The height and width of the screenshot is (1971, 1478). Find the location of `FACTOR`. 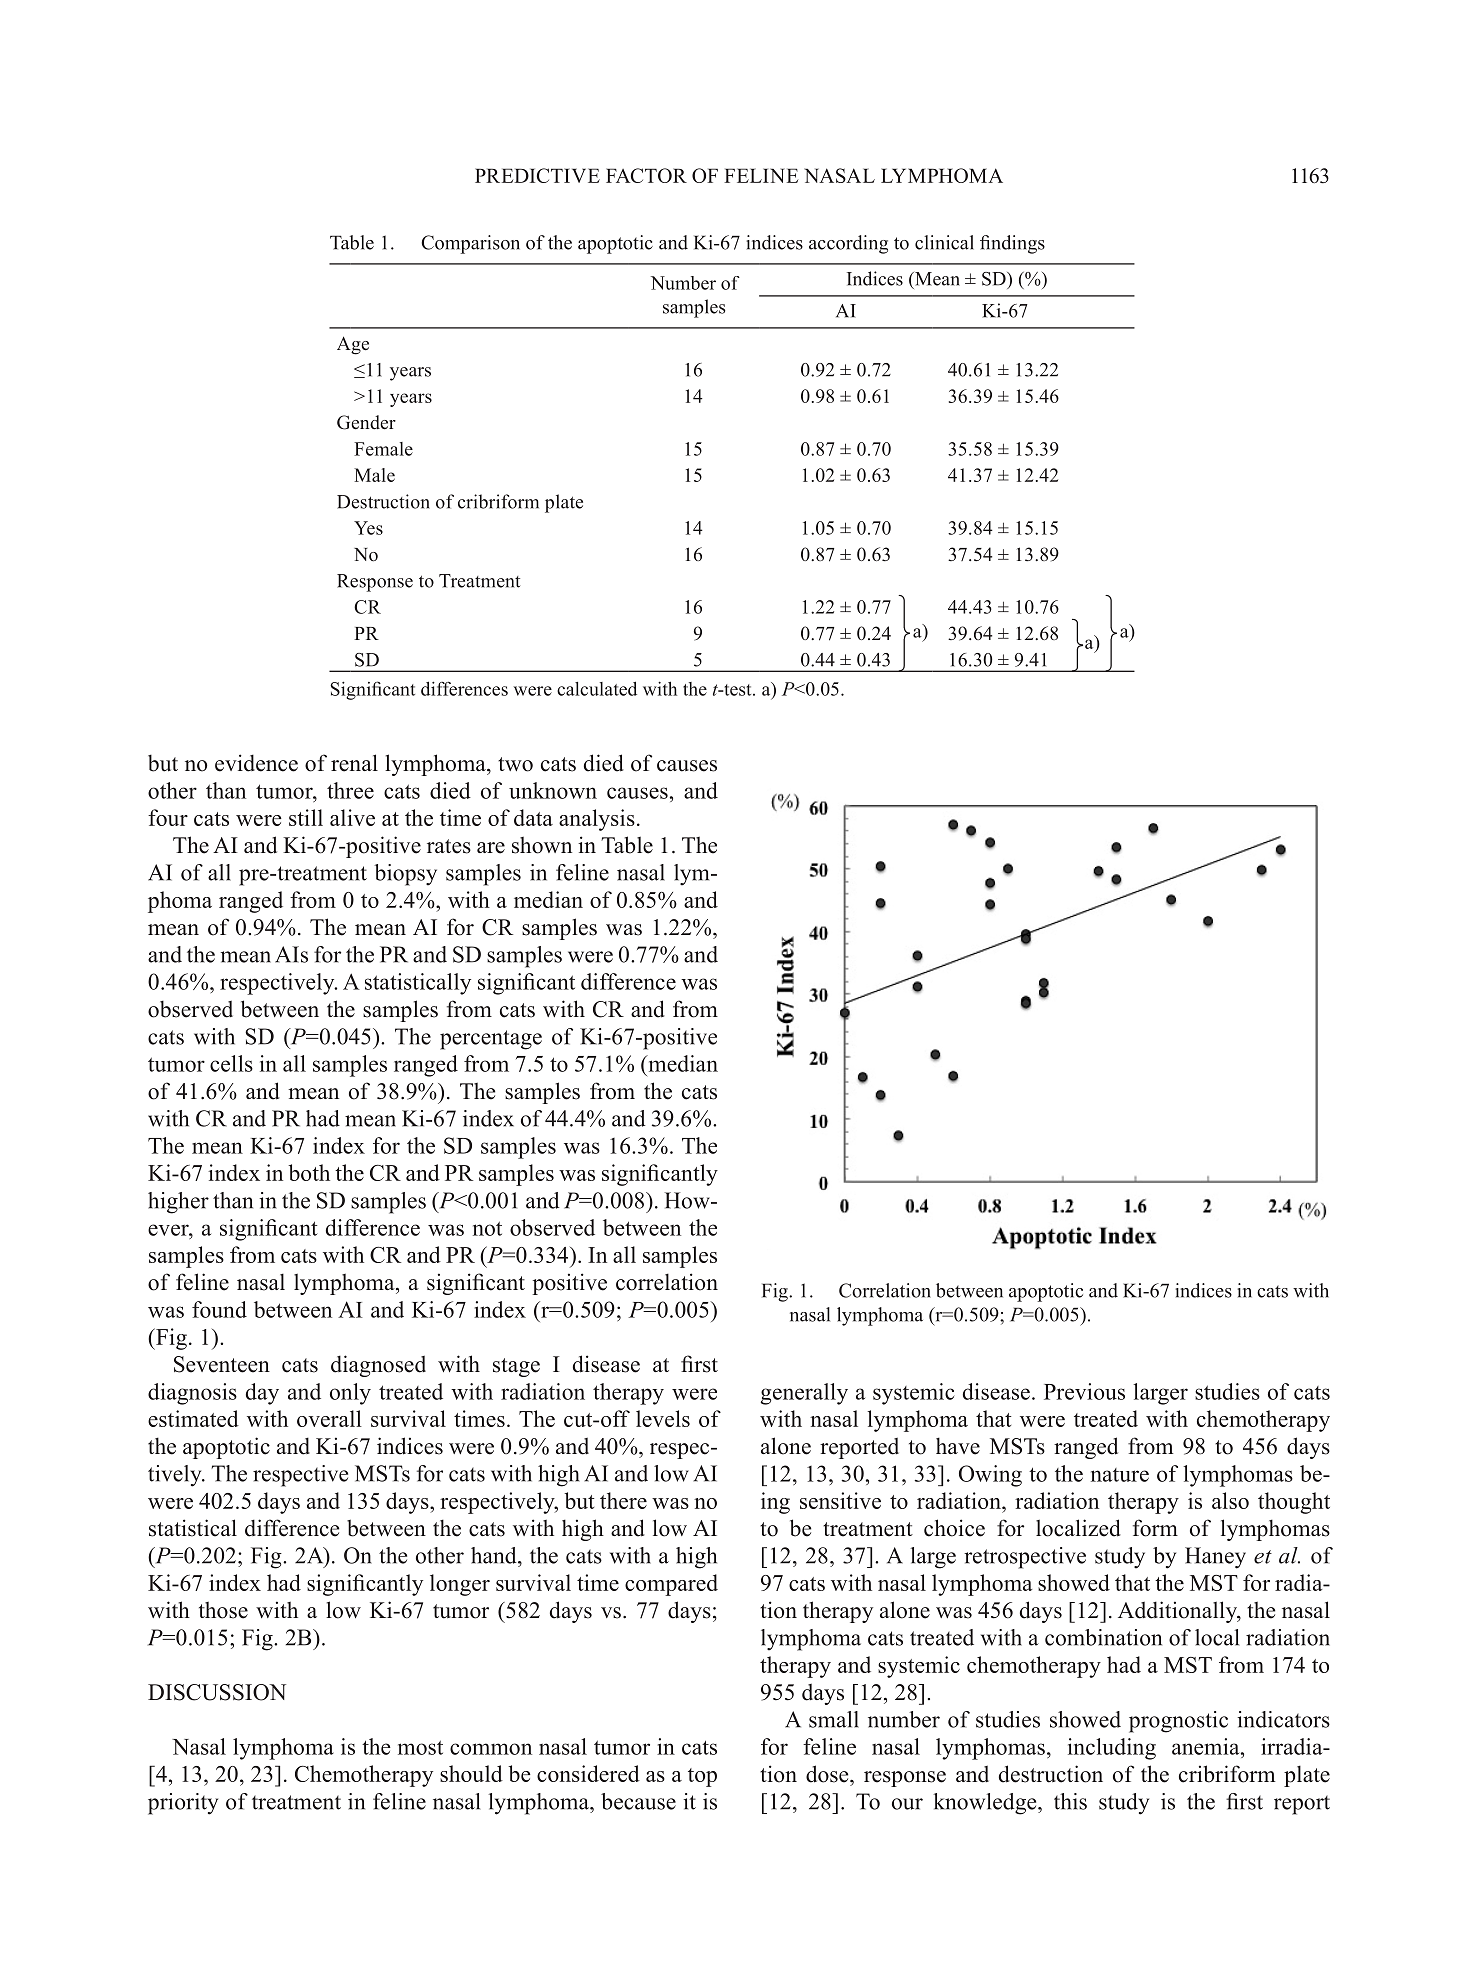

FACTOR is located at coordinates (646, 175).
